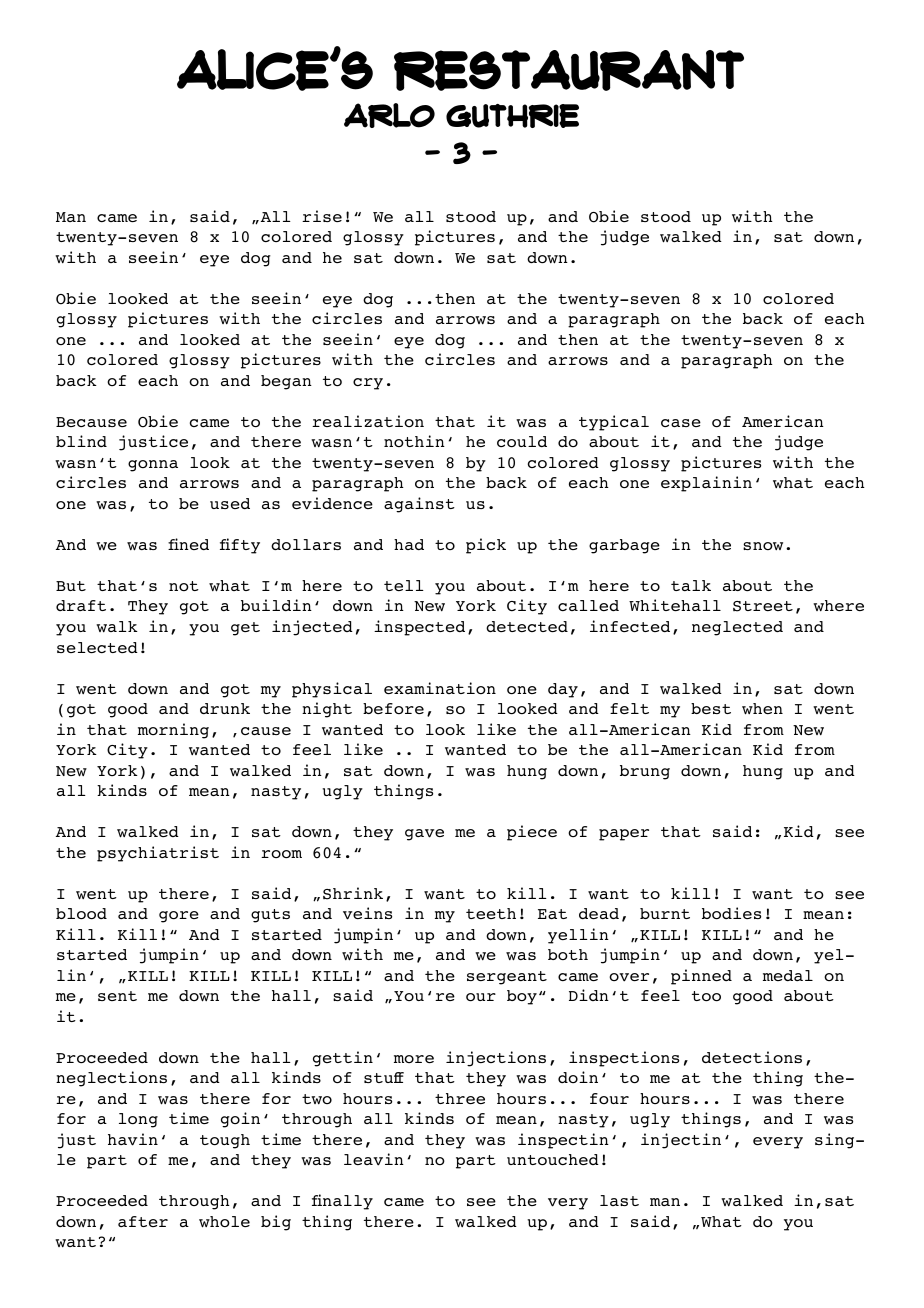 Image resolution: width=924 pixels, height=1308 pixels. What do you see at coordinates (143, 1221) in the document?
I see `after` at bounding box center [143, 1221].
